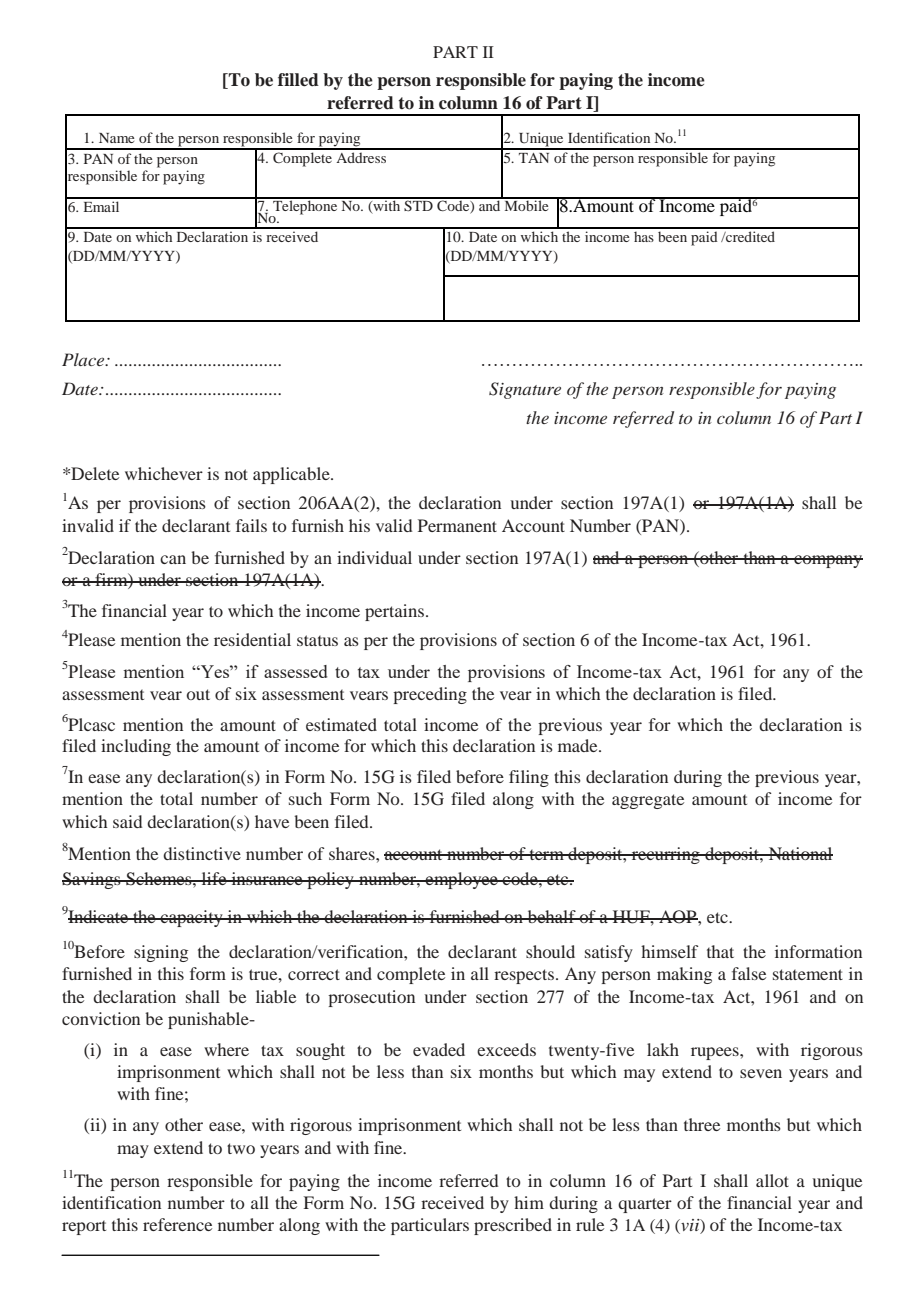 Image resolution: width=924 pixels, height=1310 pixels. Describe the element at coordinates (525, 390) in the page. I see `Signature` at that location.
